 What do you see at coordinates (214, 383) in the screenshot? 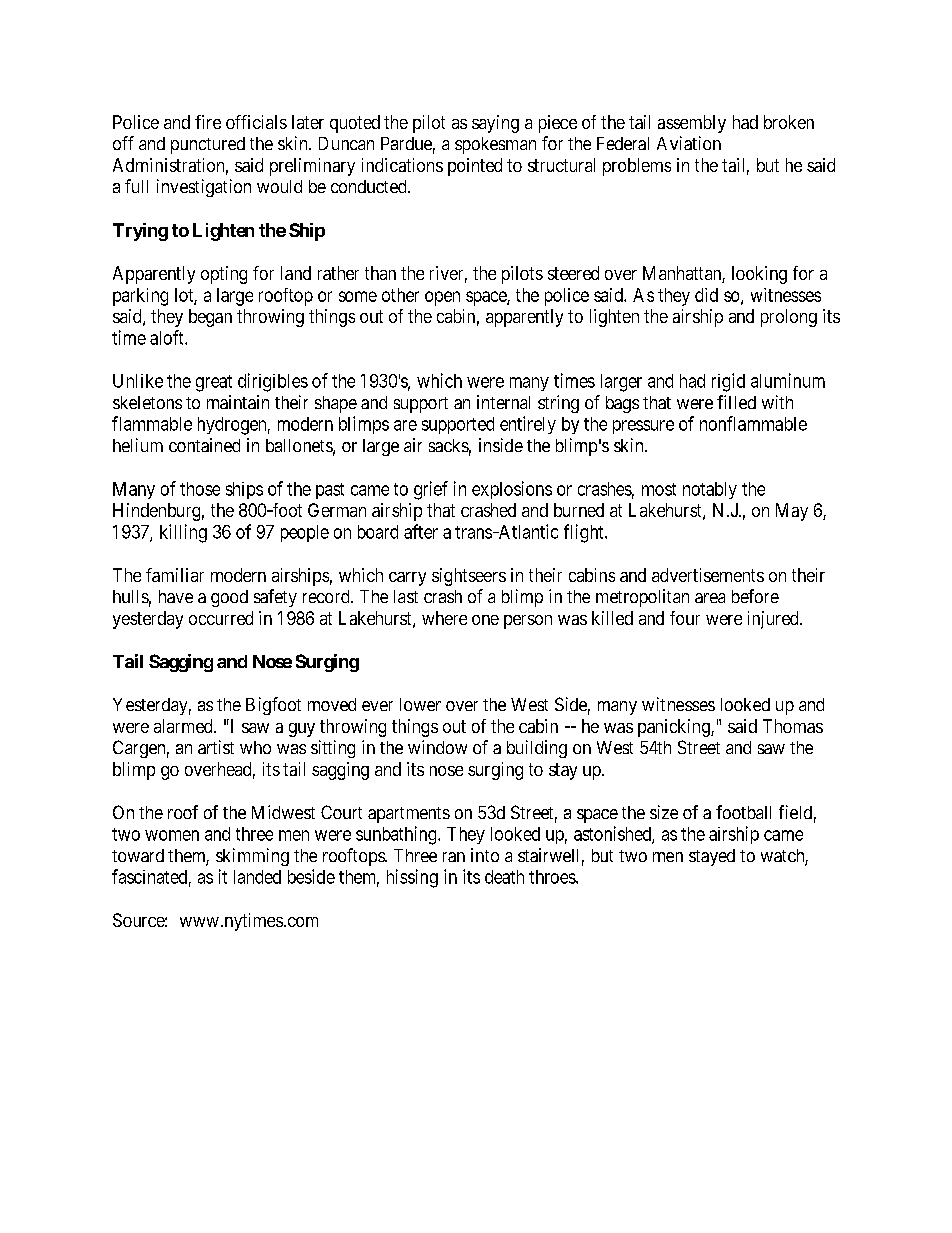
I see `great` at bounding box center [214, 383].
